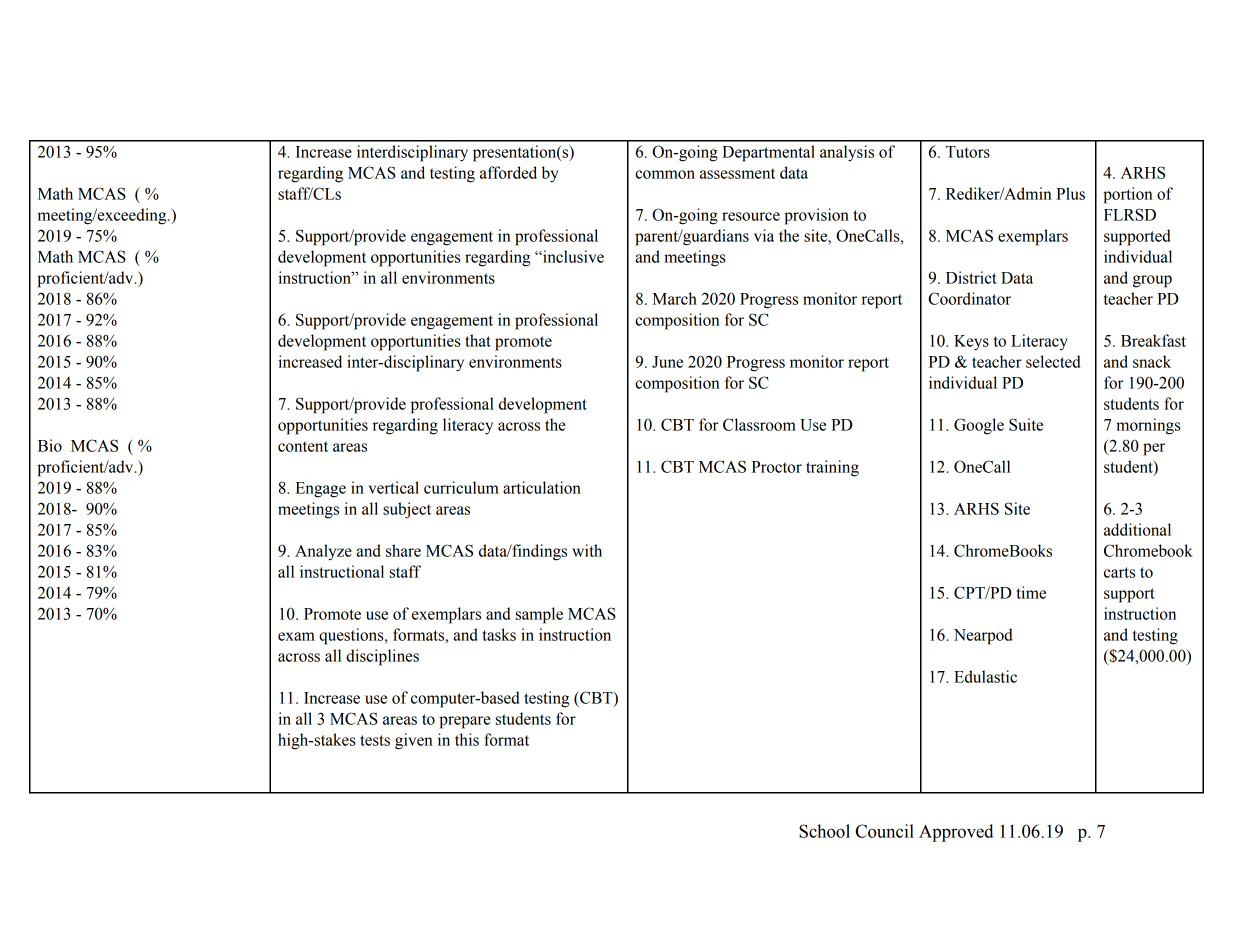 The image size is (1233, 952). What do you see at coordinates (665, 174) in the screenshot?
I see `common` at bounding box center [665, 174].
